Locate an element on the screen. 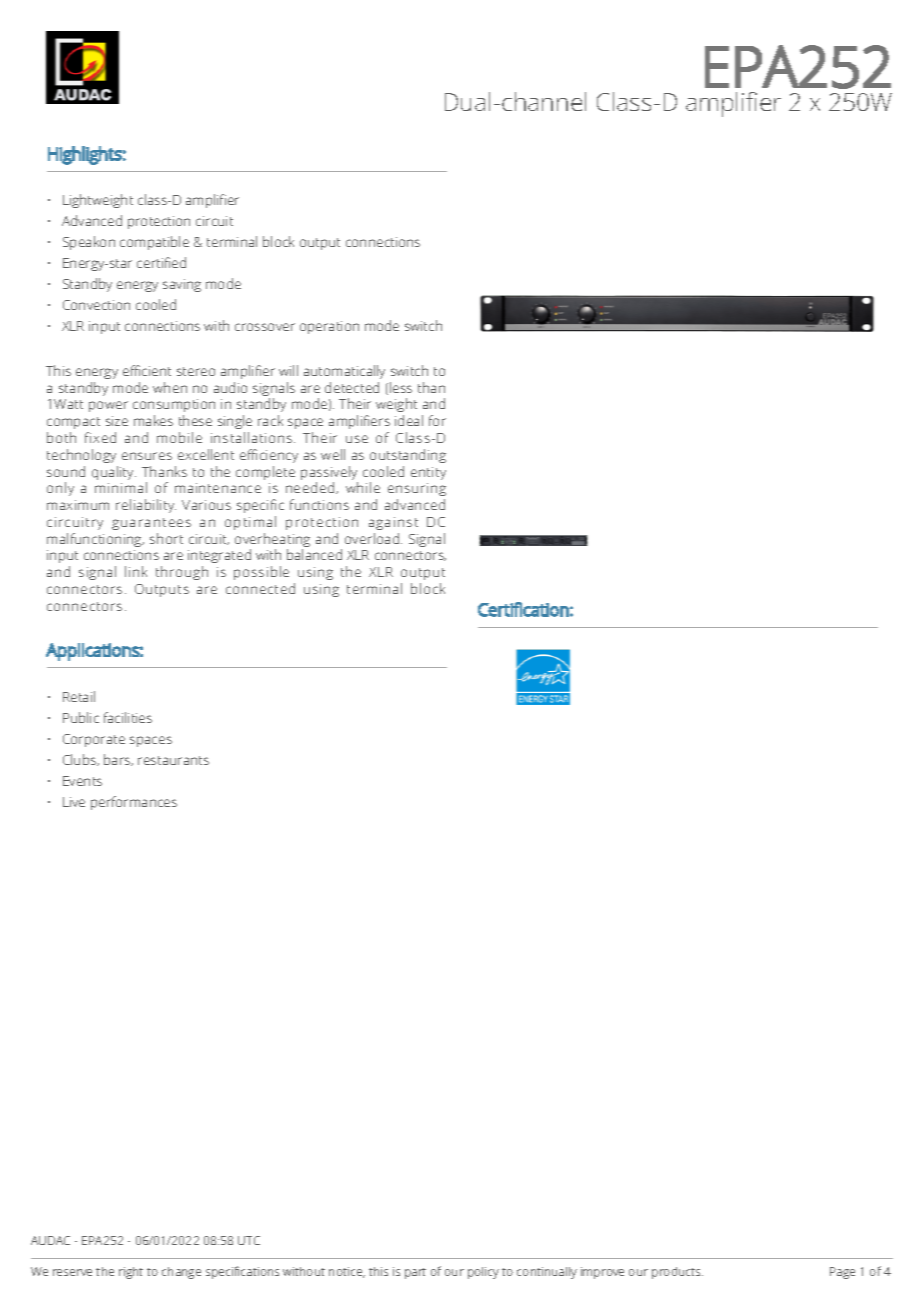  policy is located at coordinates (483, 1273).
